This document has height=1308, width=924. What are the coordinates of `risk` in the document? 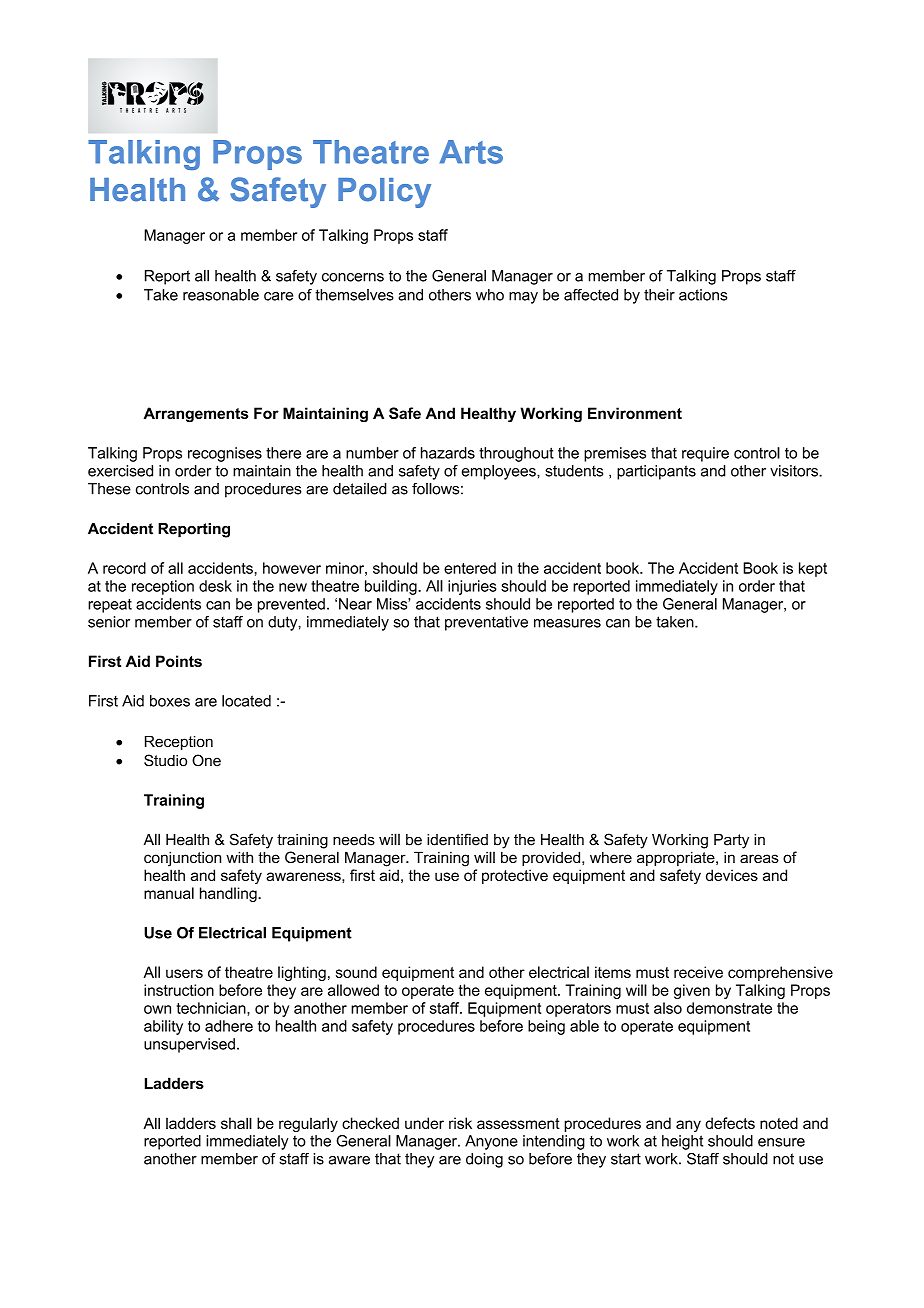 It's located at (460, 1123).
